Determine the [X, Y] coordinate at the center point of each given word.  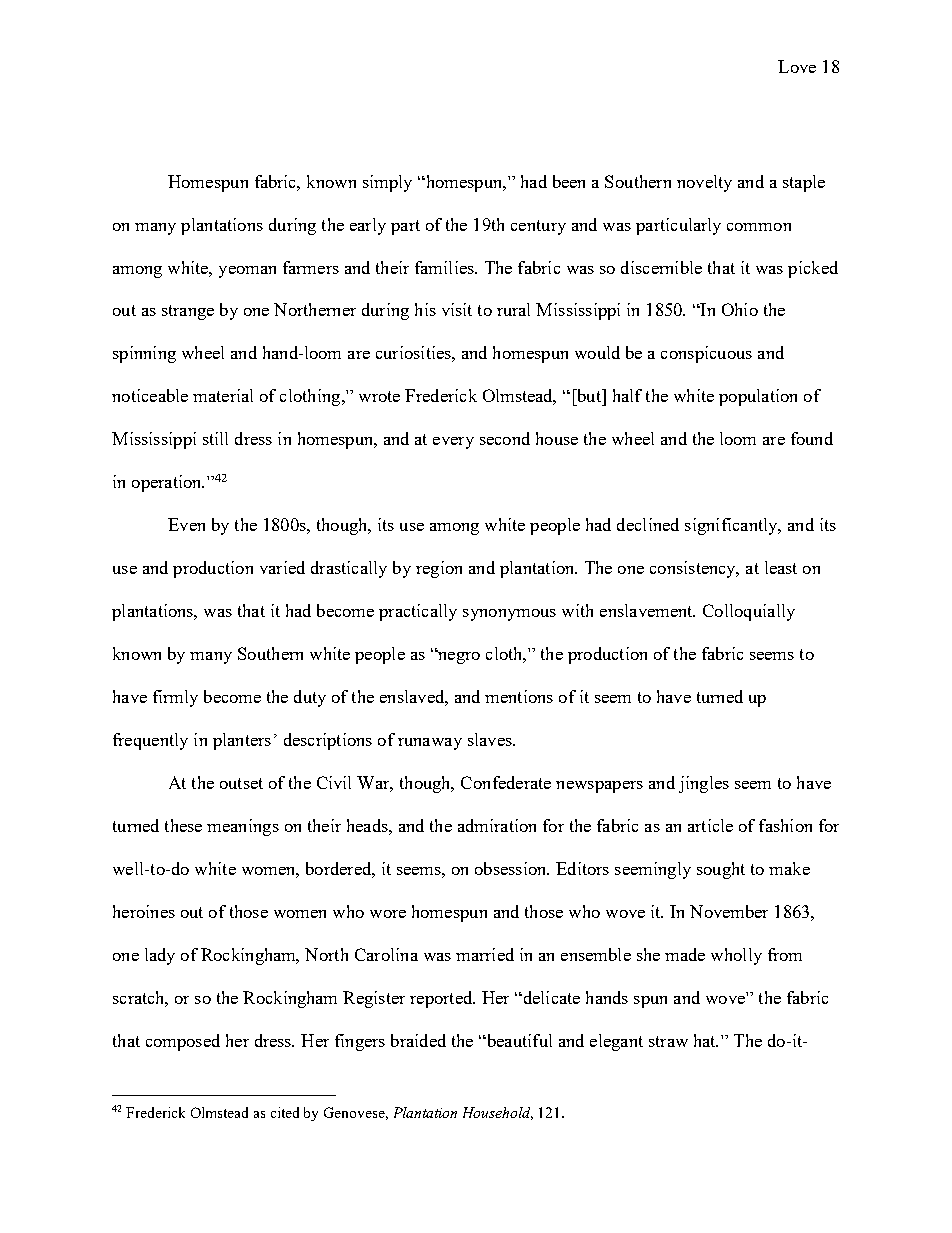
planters [242, 741]
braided [418, 1040]
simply [387, 183]
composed [183, 1042]
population [758, 397]
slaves [491, 739]
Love [797, 66]
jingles [704, 784]
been [569, 181]
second [505, 438]
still [215, 438]
